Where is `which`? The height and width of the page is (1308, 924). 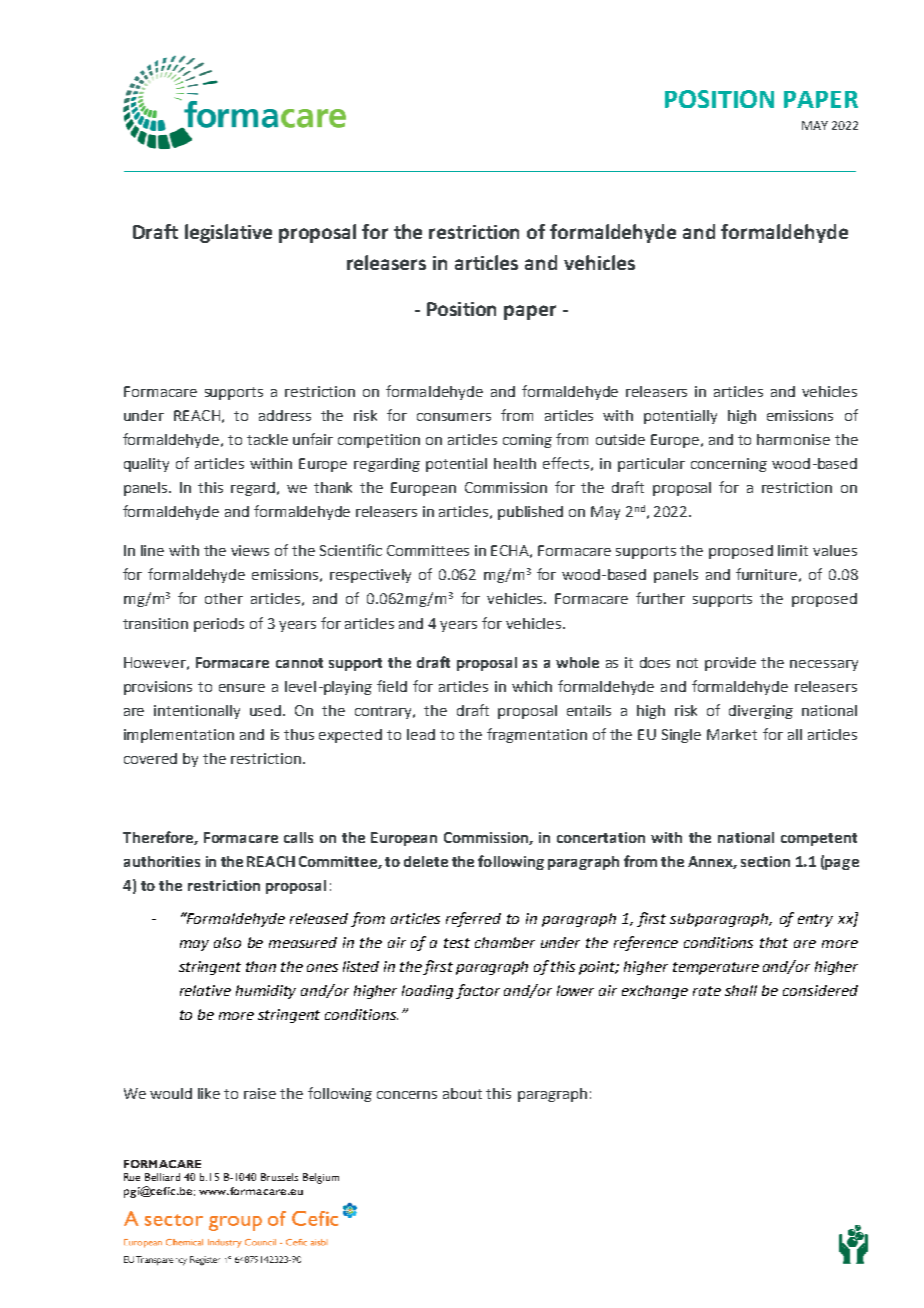
which is located at coordinates (532, 686).
